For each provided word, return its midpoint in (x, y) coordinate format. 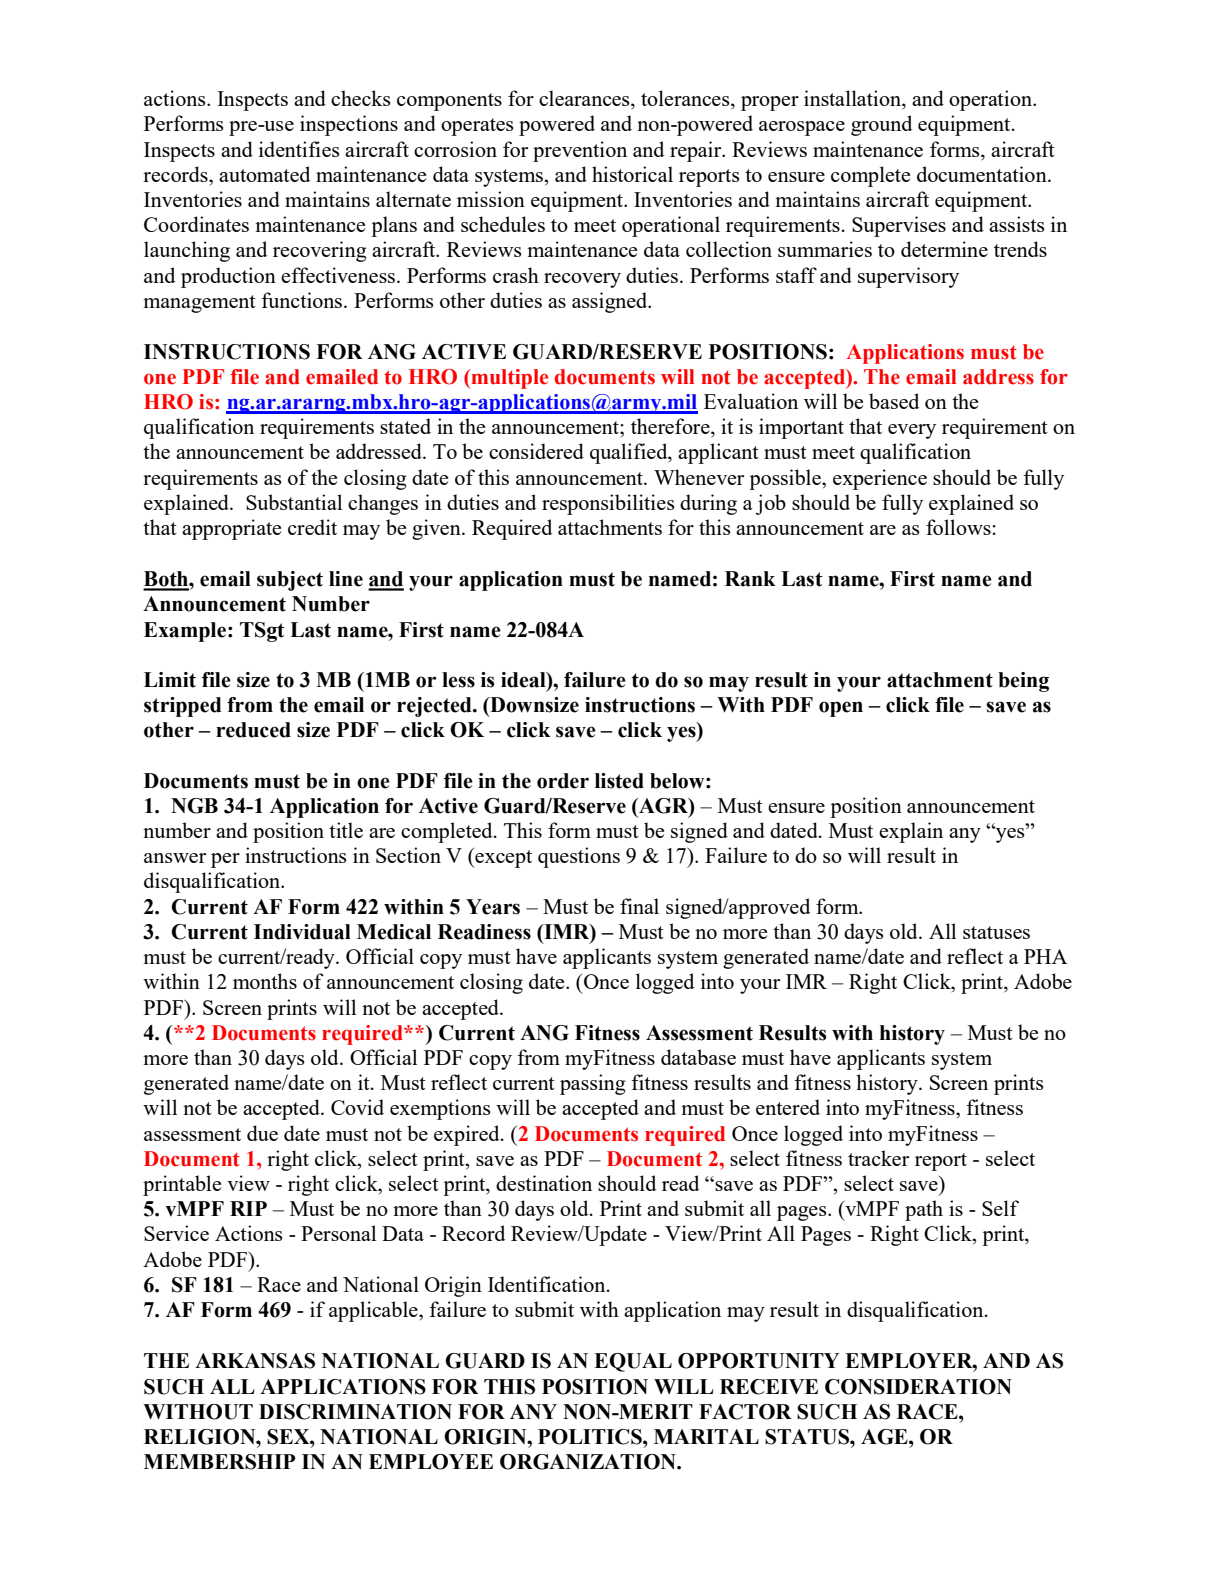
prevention (580, 151)
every (912, 431)
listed (619, 781)
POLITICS (591, 1437)
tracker (878, 1158)
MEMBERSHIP (219, 1462)
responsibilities (608, 504)
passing (593, 1084)
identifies (299, 149)
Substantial (294, 502)
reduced (253, 730)
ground (881, 125)
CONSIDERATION (918, 1387)
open (841, 709)
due (262, 1133)
